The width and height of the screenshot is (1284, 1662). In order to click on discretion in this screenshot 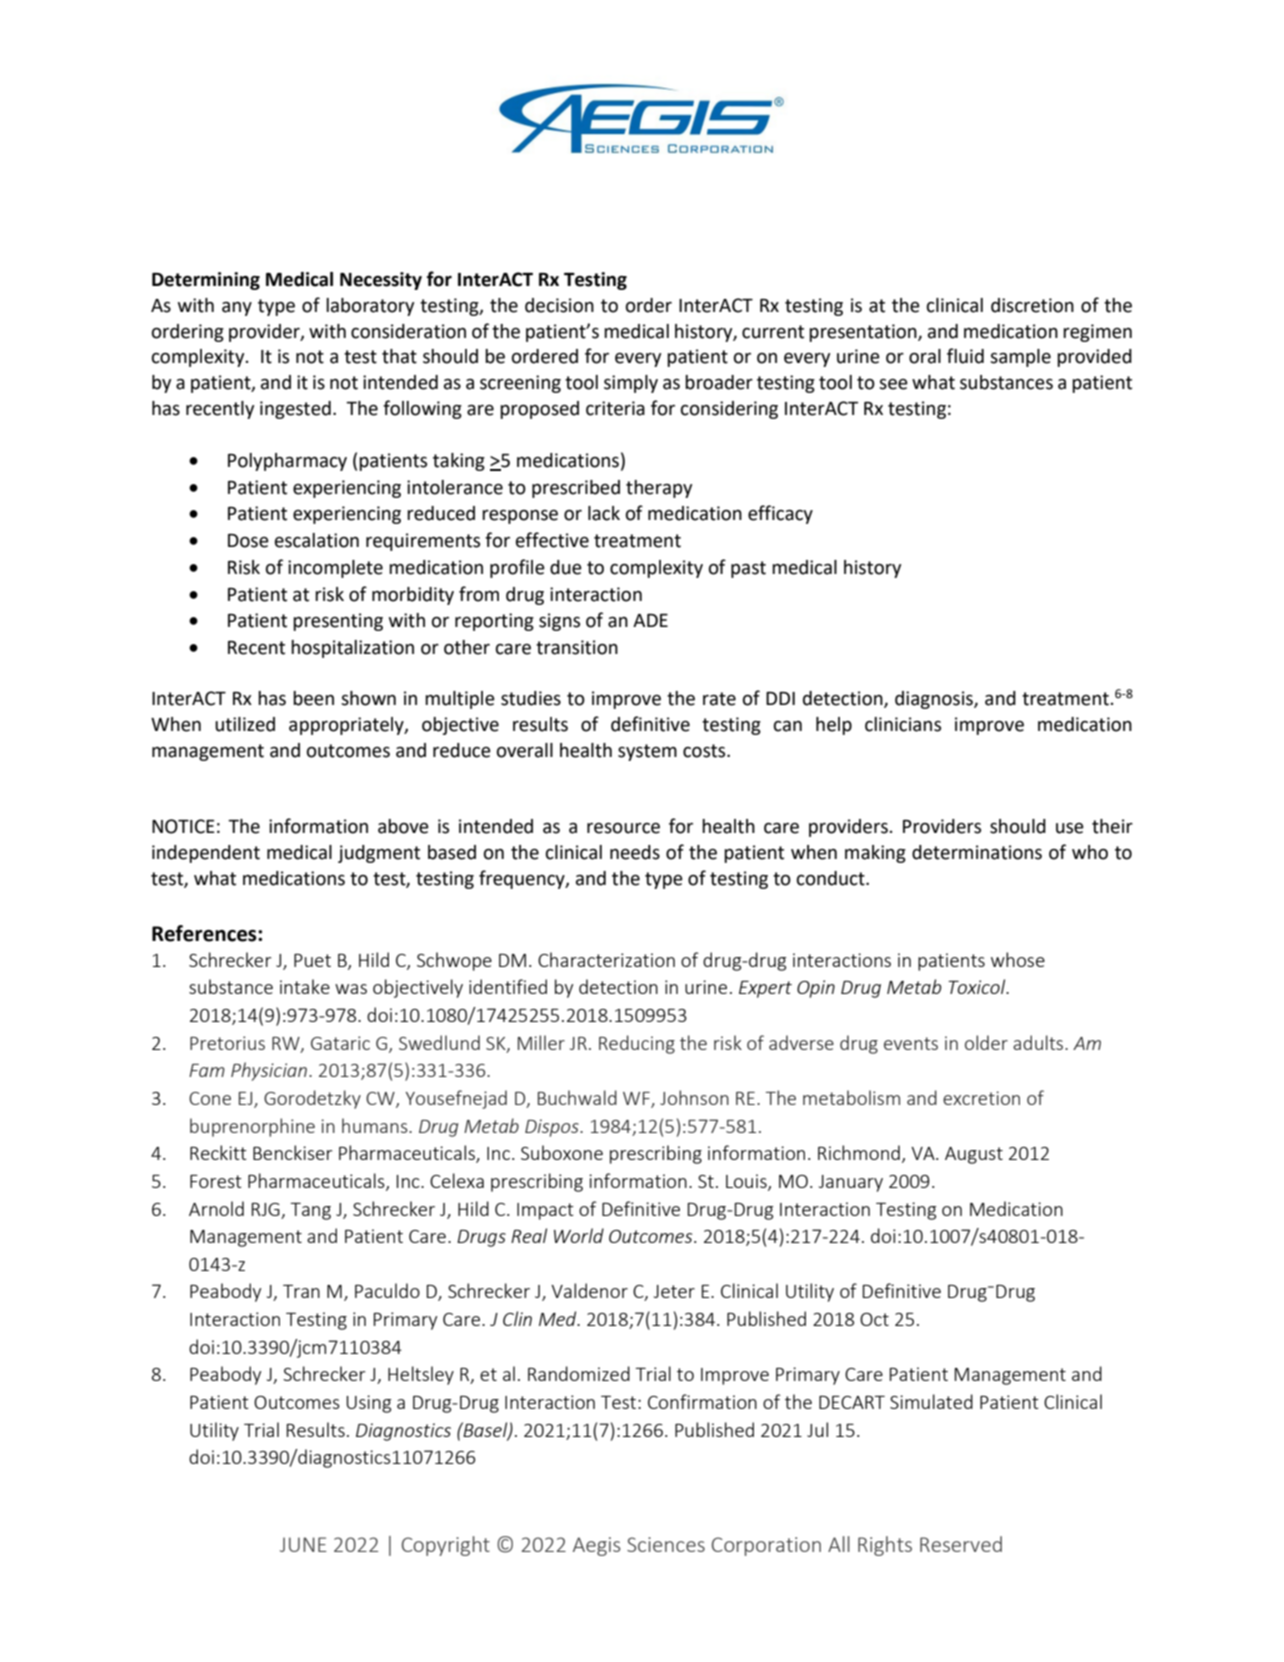, I will do `click(1032, 305)`.
